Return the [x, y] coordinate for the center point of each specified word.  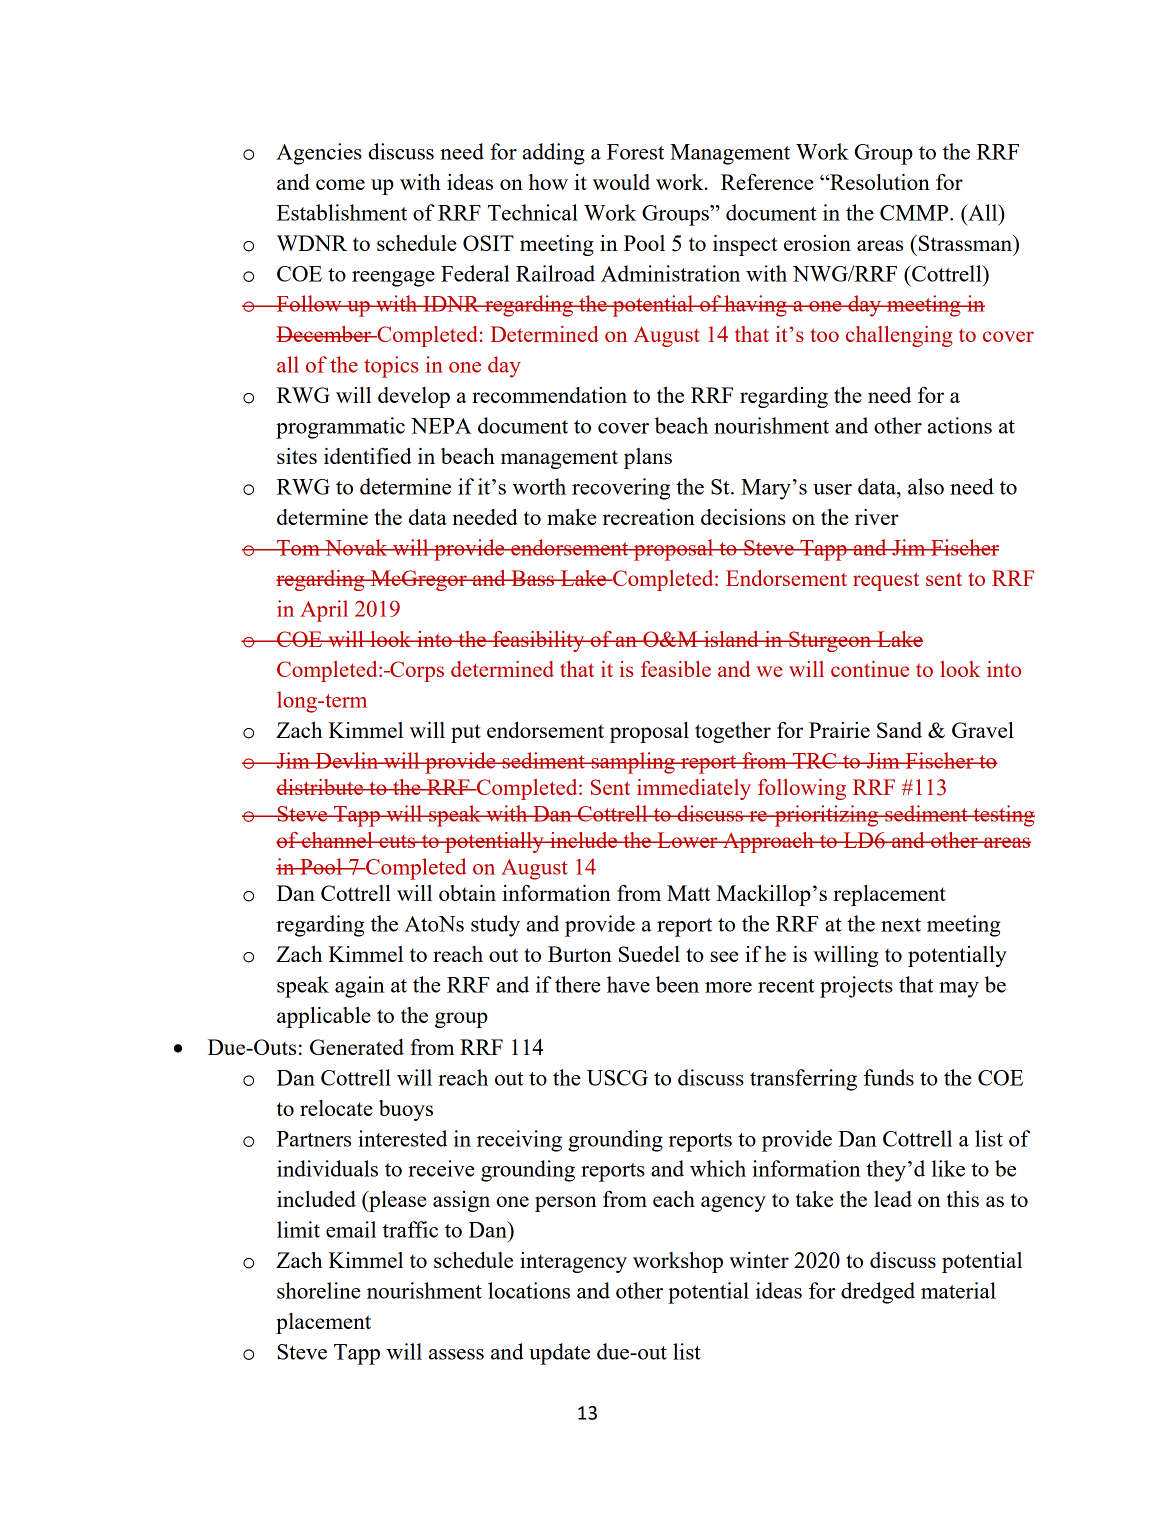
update [559, 1354]
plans [648, 458]
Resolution [879, 182]
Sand [899, 730]
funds [889, 1077]
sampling [633, 763]
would [621, 182]
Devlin [347, 760]
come [340, 184]
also [926, 486]
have [628, 984]
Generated [357, 1047]
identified [368, 456]
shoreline [319, 1290]
